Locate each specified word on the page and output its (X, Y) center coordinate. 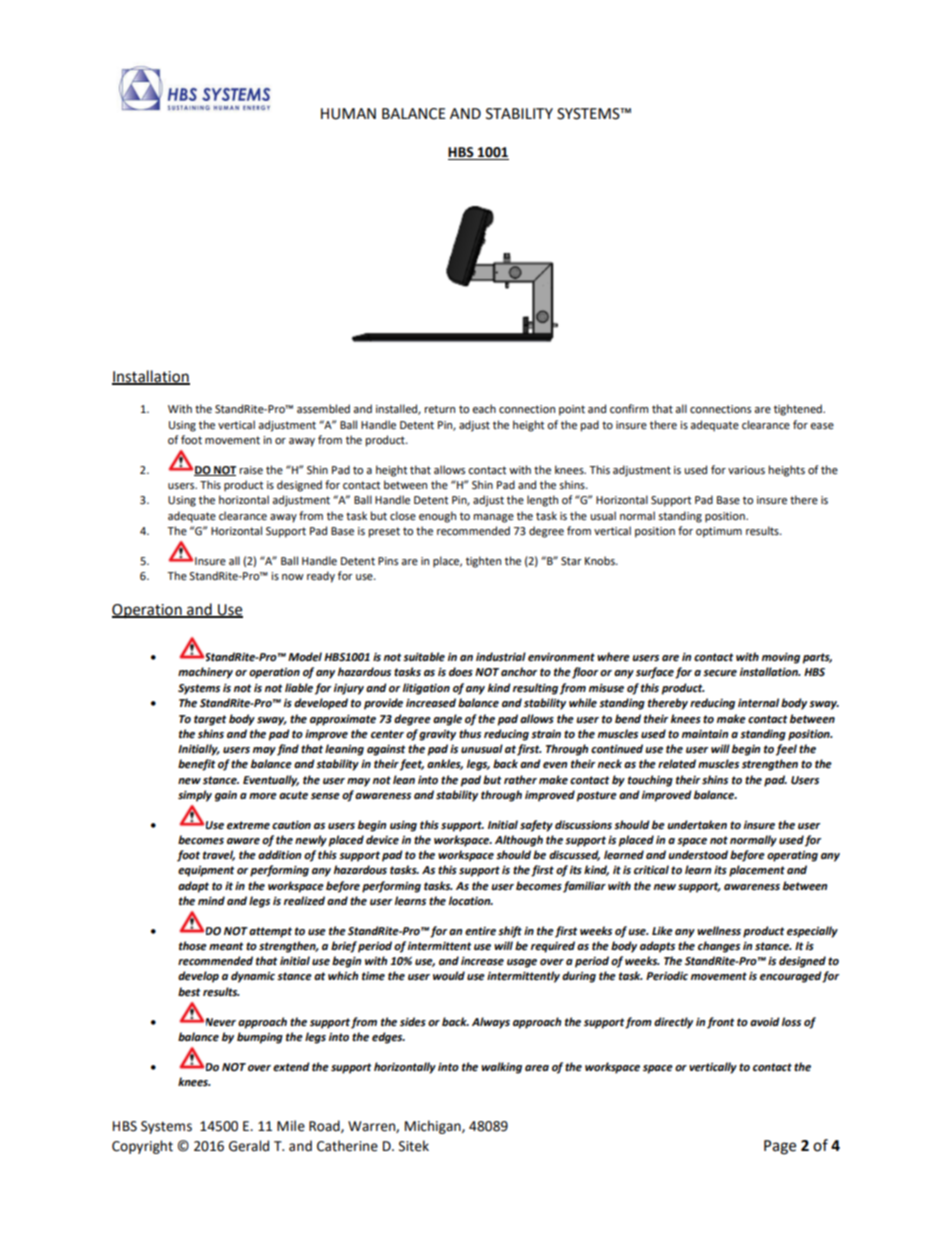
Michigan (434, 1127)
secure (720, 673)
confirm (629, 408)
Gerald (249, 1146)
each (484, 409)
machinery (205, 673)
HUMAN (348, 114)
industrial (501, 657)
